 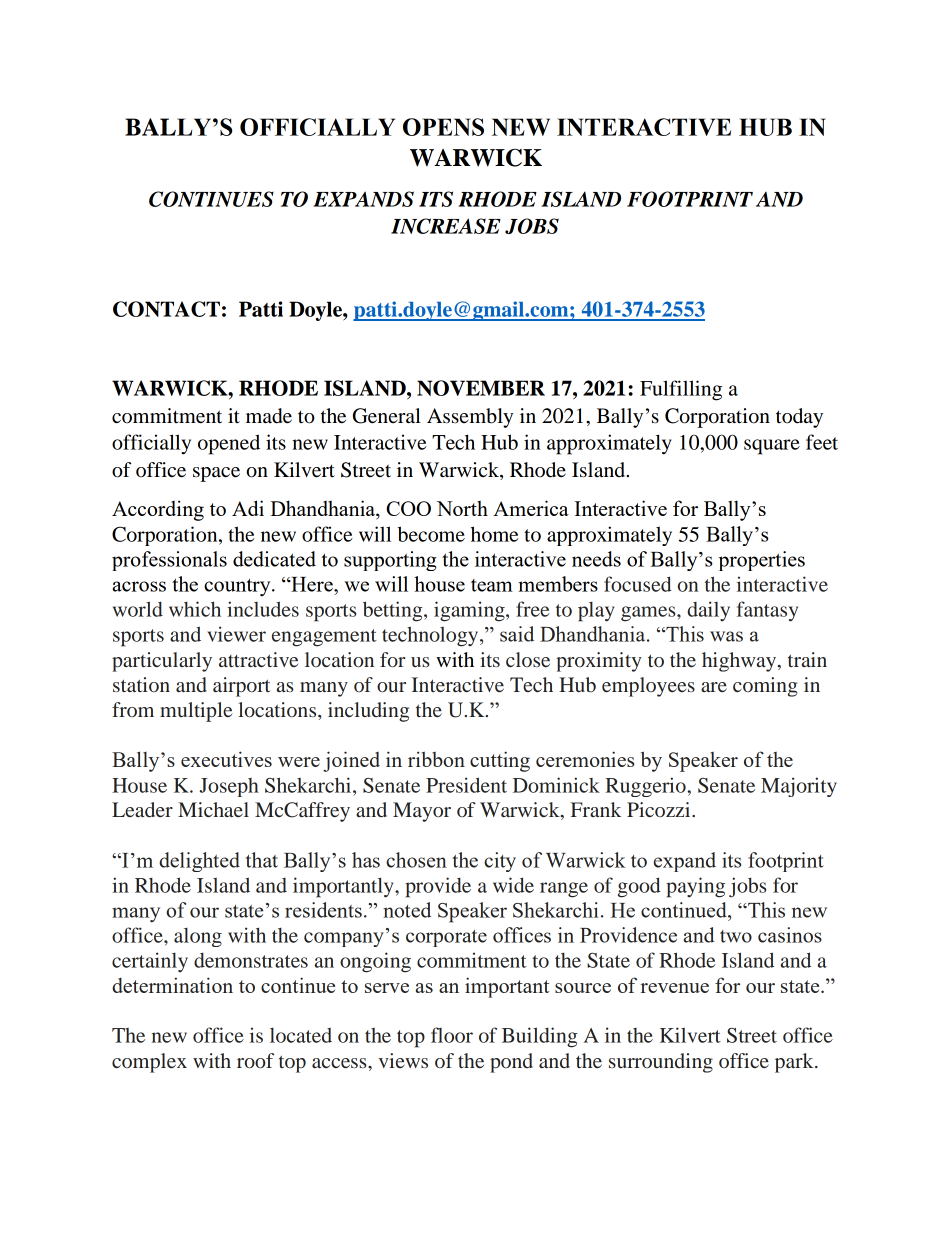 I want to click on Majority, so click(x=799, y=787).
